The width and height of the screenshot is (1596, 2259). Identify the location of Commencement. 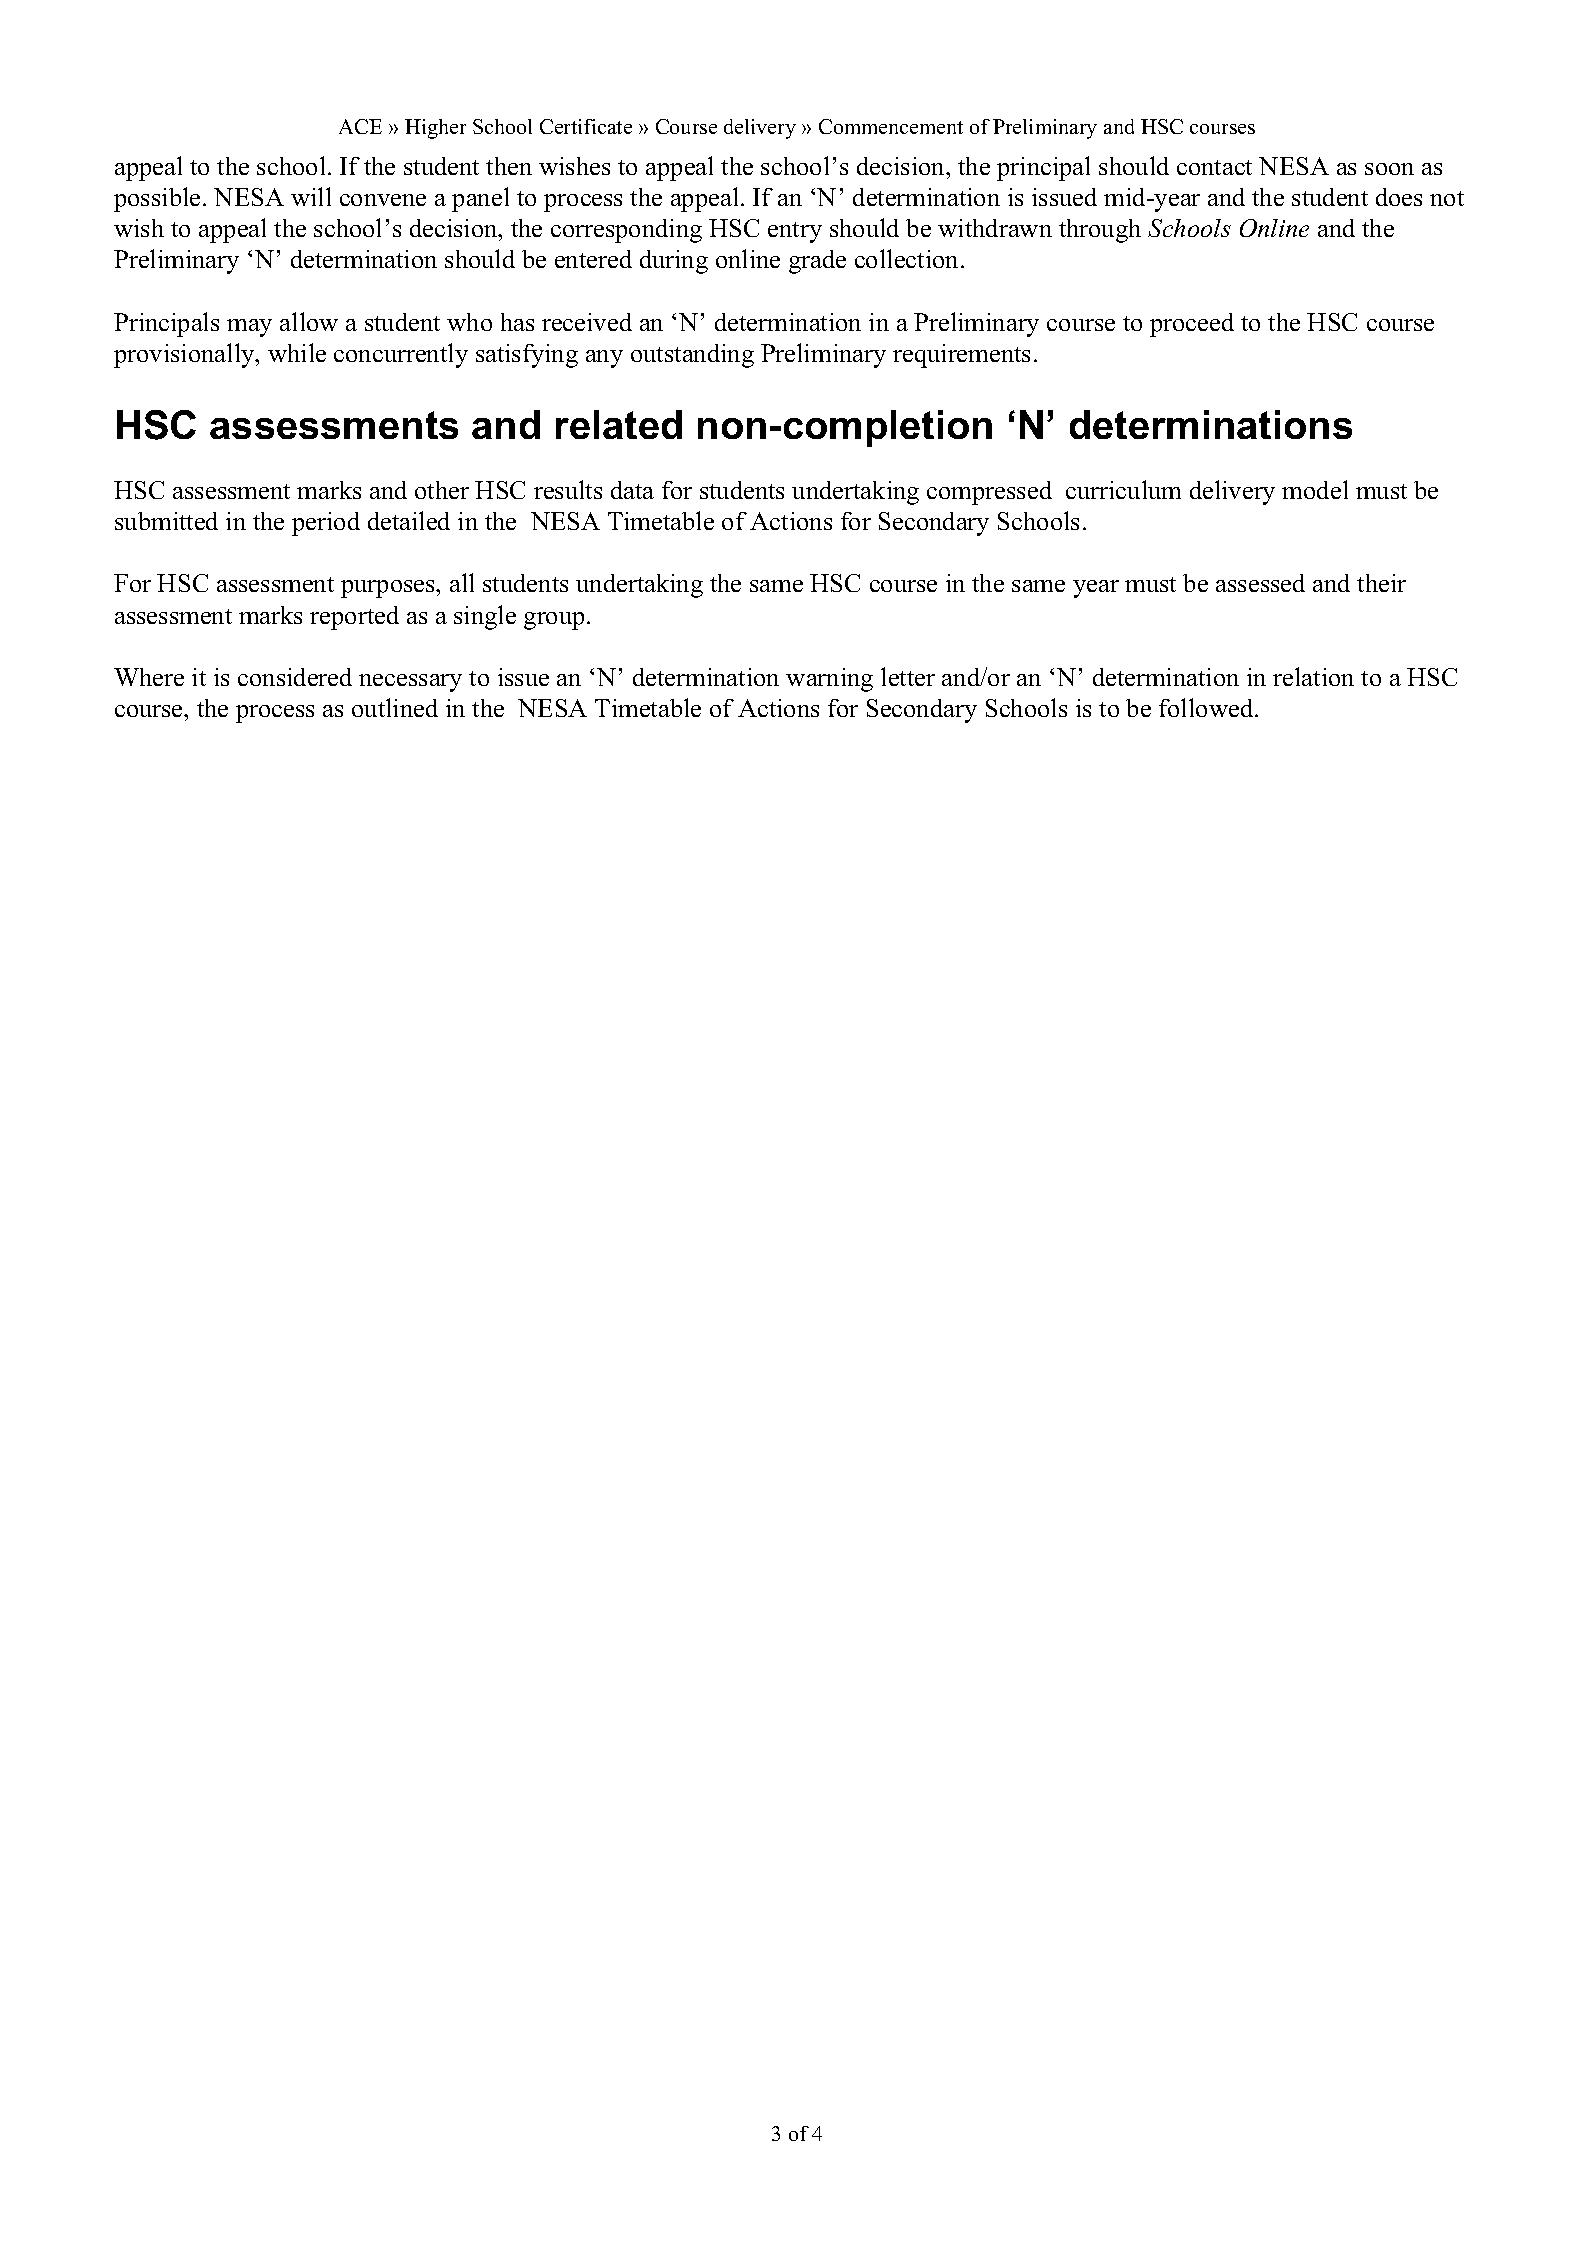
(891, 126).
